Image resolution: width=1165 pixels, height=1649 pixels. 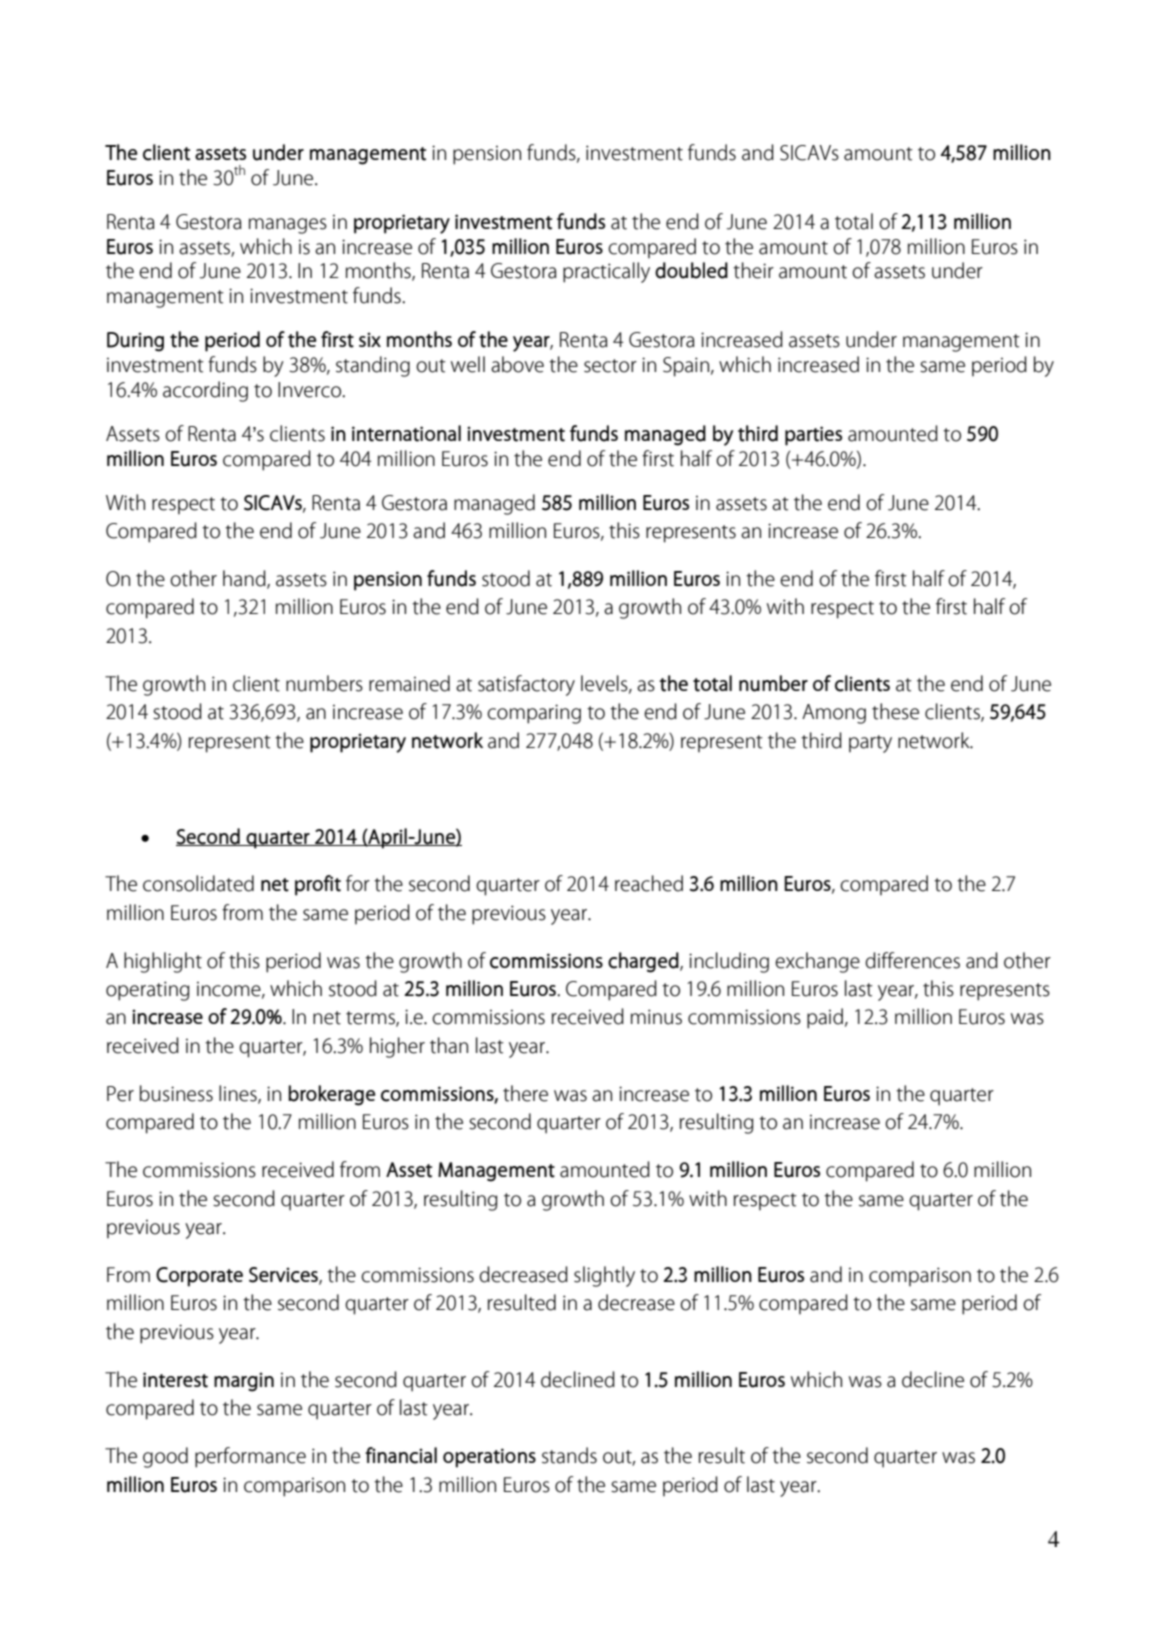 I want to click on manages, so click(x=288, y=226).
